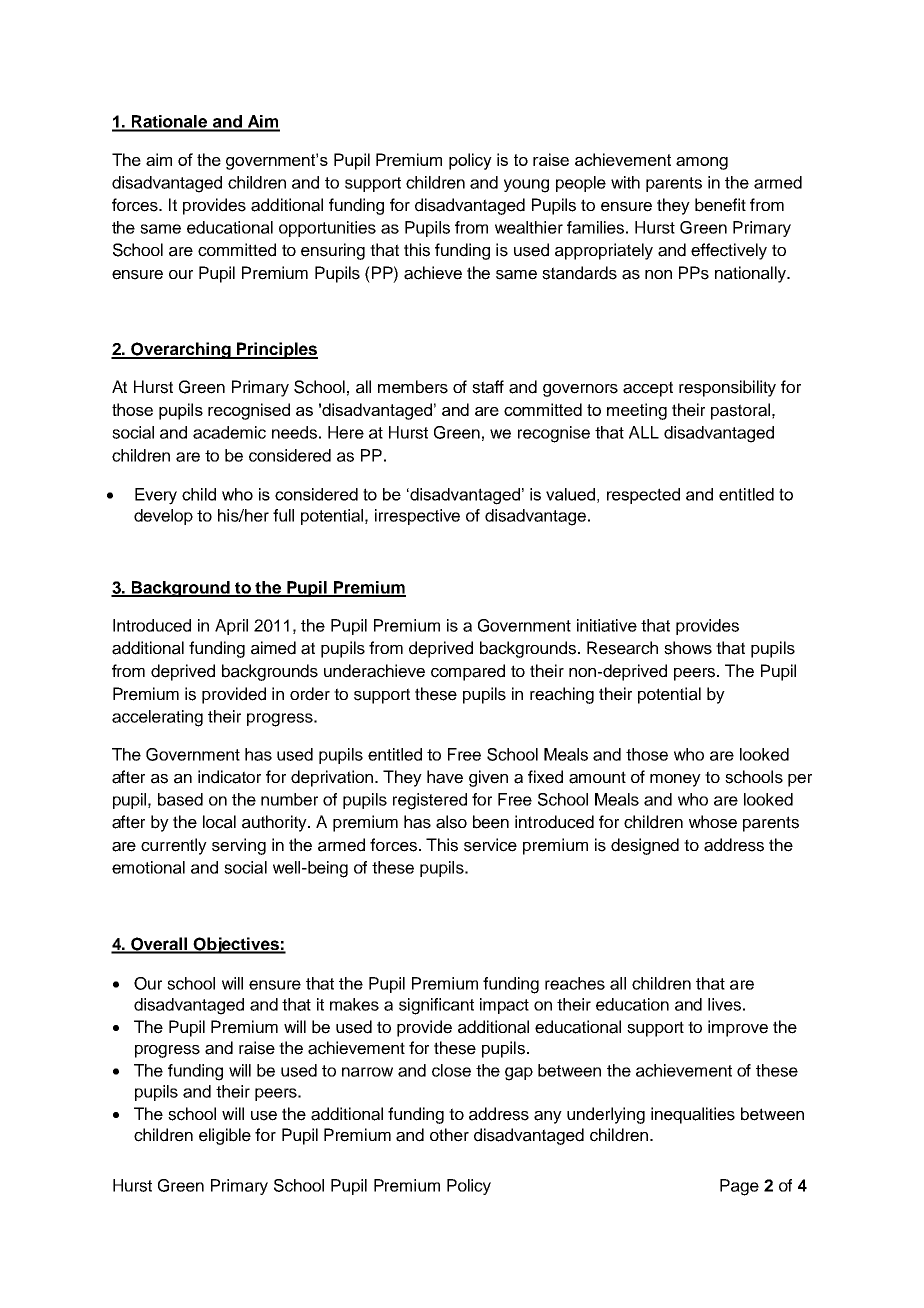 The image size is (924, 1308). Describe the element at coordinates (720, 205) in the image. I see `benefit` at that location.
